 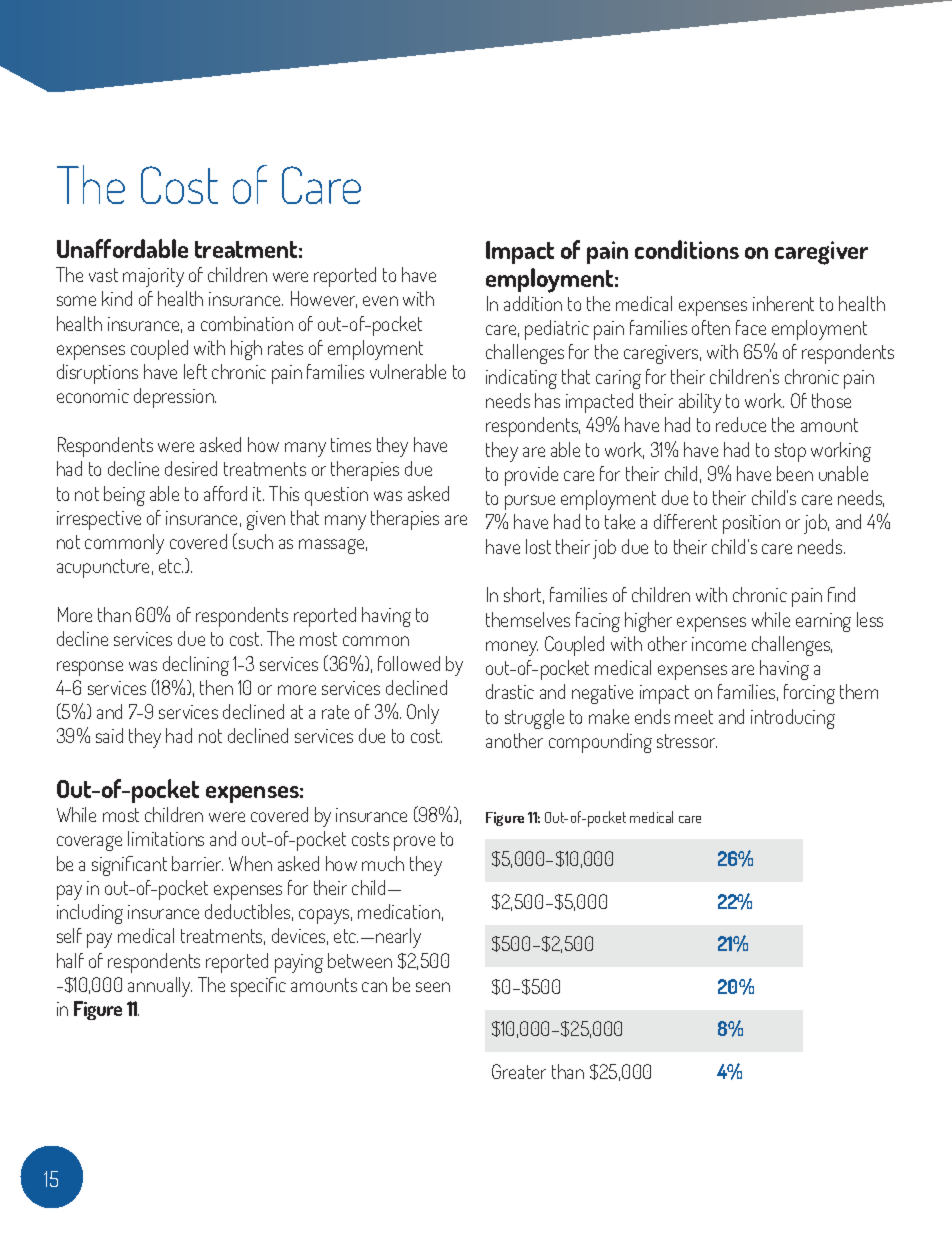 What do you see at coordinates (129, 866) in the screenshot?
I see `significant` at bounding box center [129, 866].
